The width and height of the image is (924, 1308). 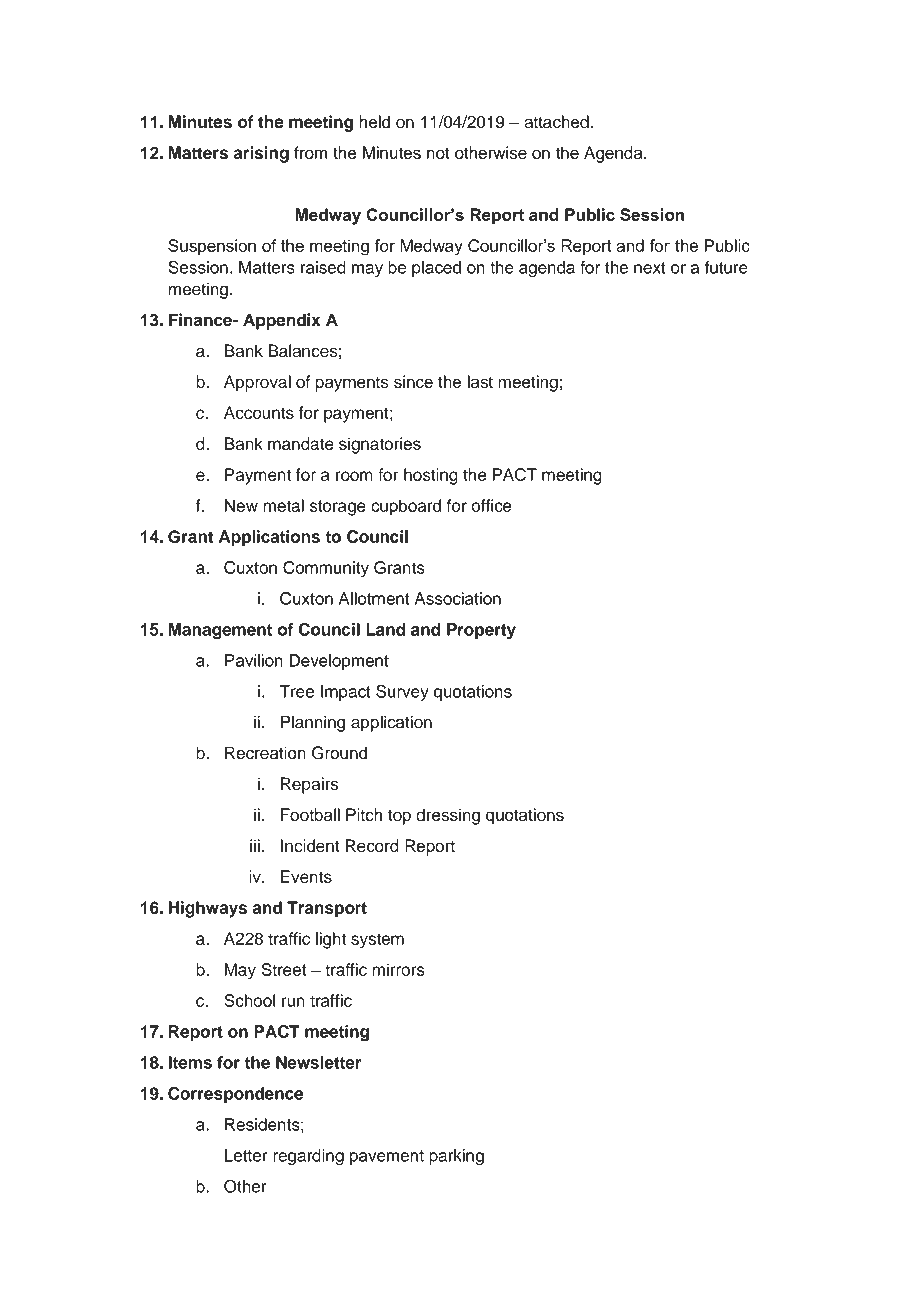 I want to click on parking, so click(x=456, y=1157).
